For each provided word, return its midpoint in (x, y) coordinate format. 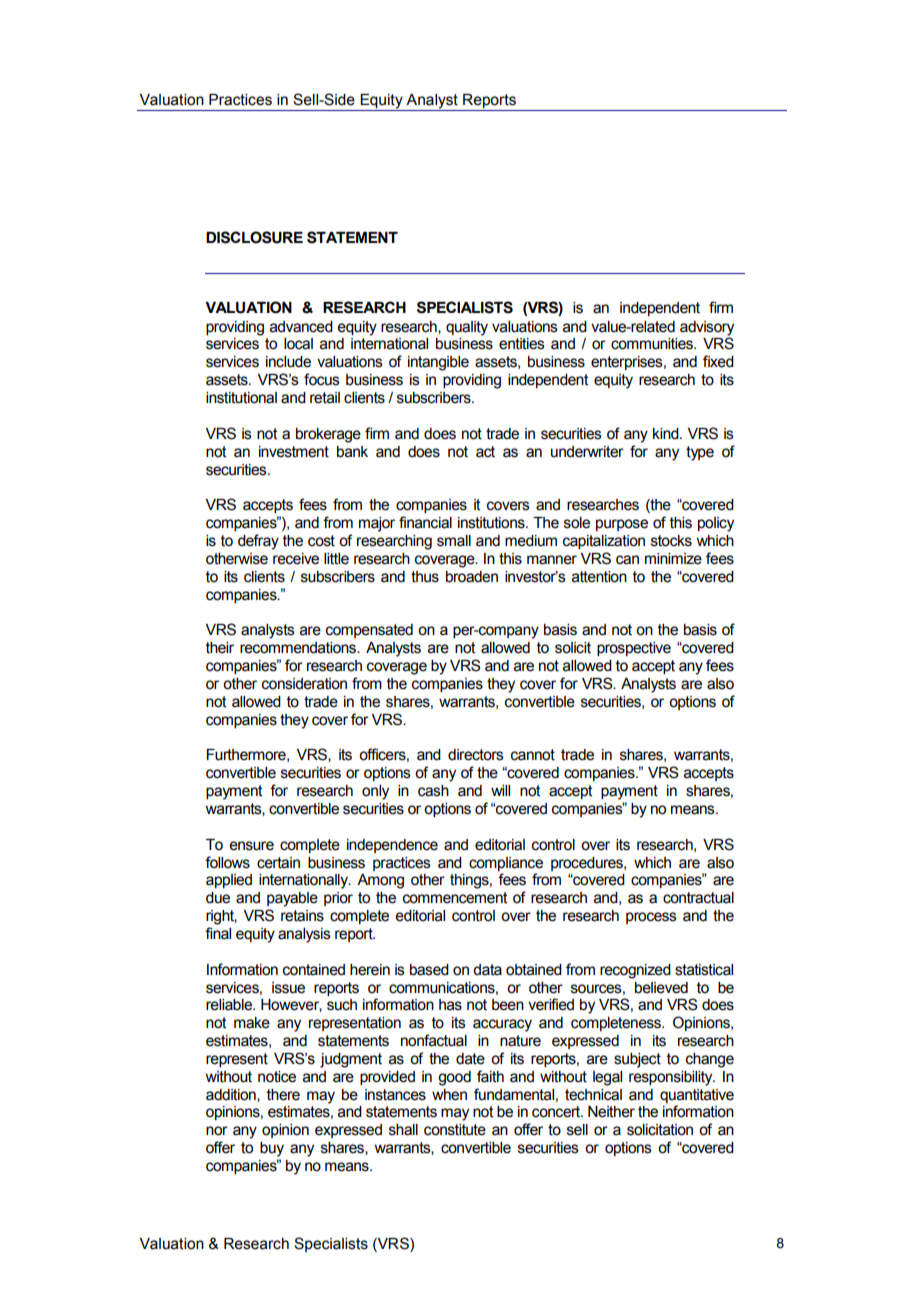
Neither (611, 1112)
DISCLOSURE (254, 237)
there (283, 1095)
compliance (506, 864)
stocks (671, 541)
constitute (455, 1130)
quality (467, 328)
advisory (707, 328)
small (454, 541)
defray (258, 542)
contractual (698, 898)
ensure (251, 846)
